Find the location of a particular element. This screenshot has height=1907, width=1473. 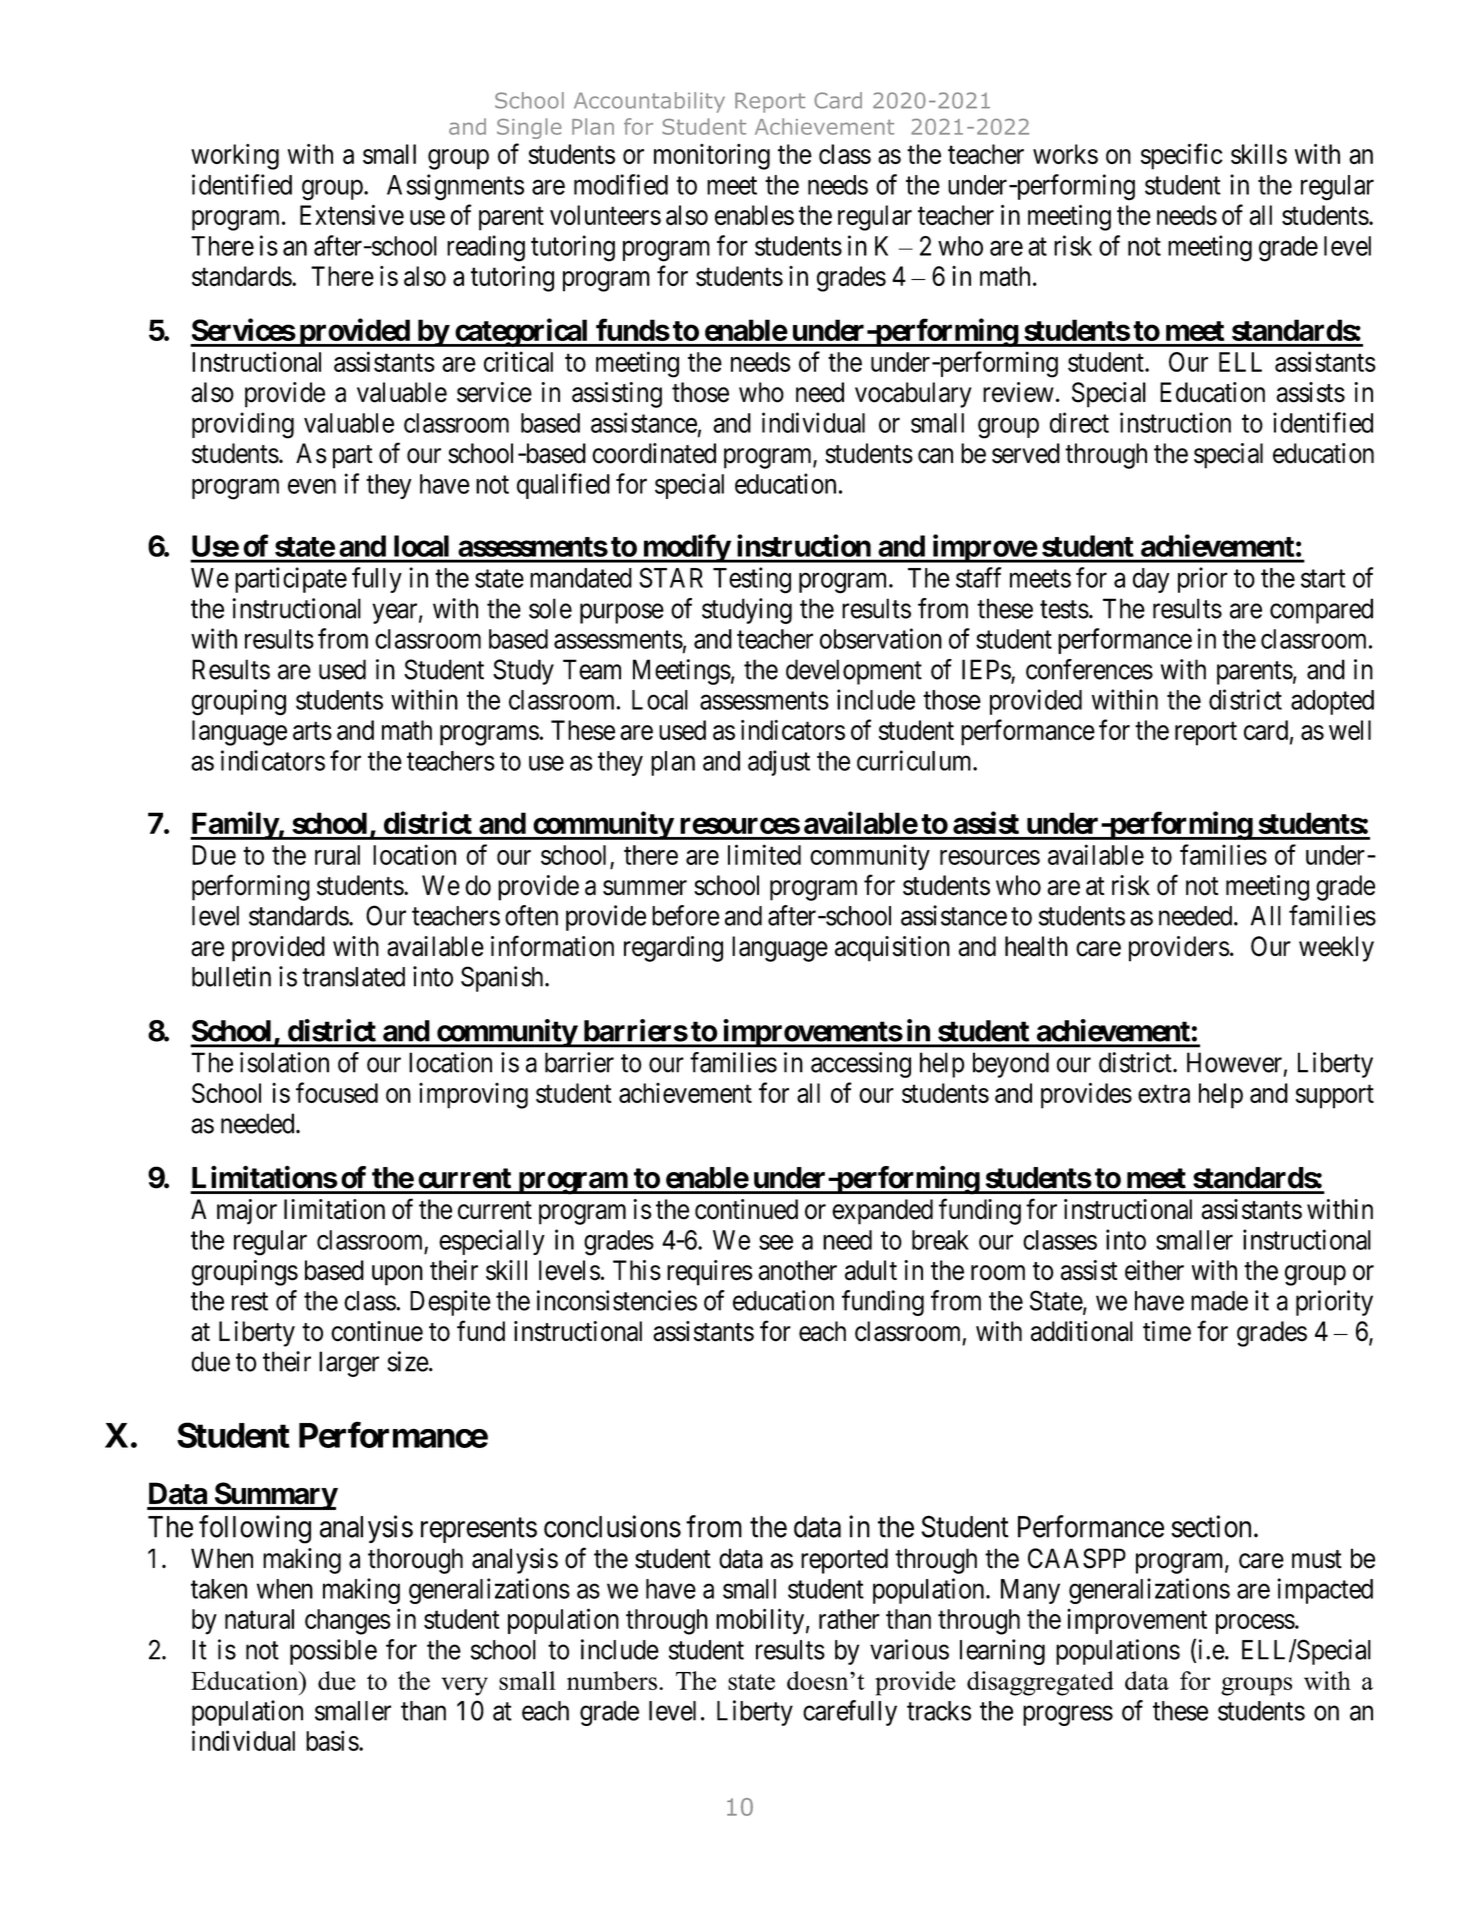

development is located at coordinates (854, 672).
